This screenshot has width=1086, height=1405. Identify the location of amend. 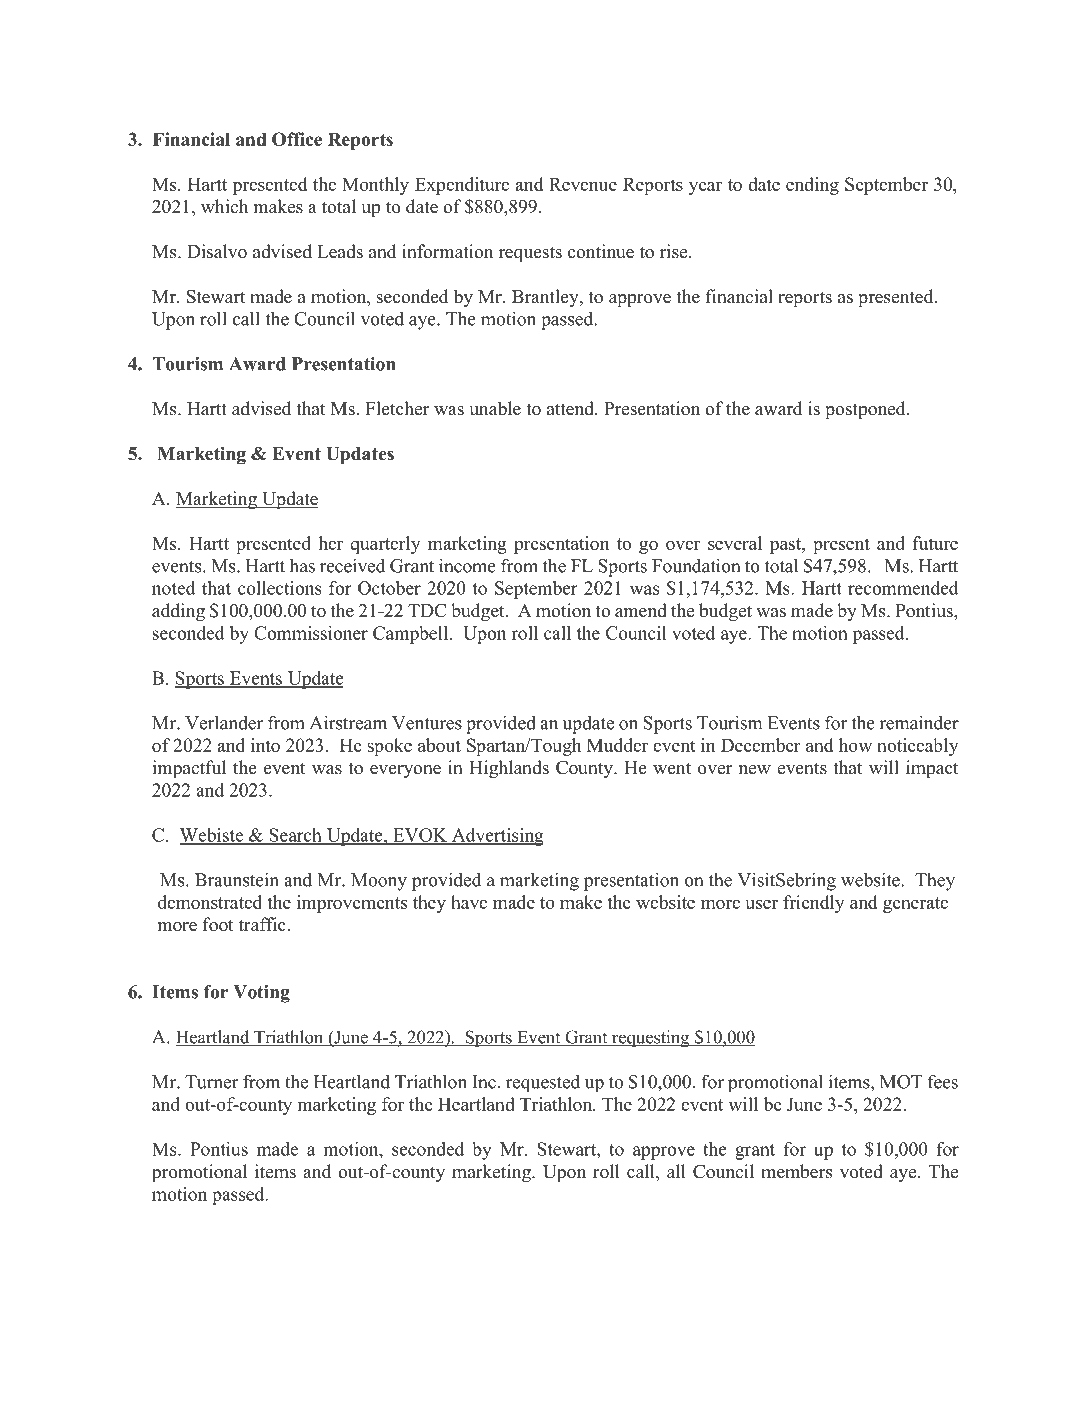
(641, 610).
